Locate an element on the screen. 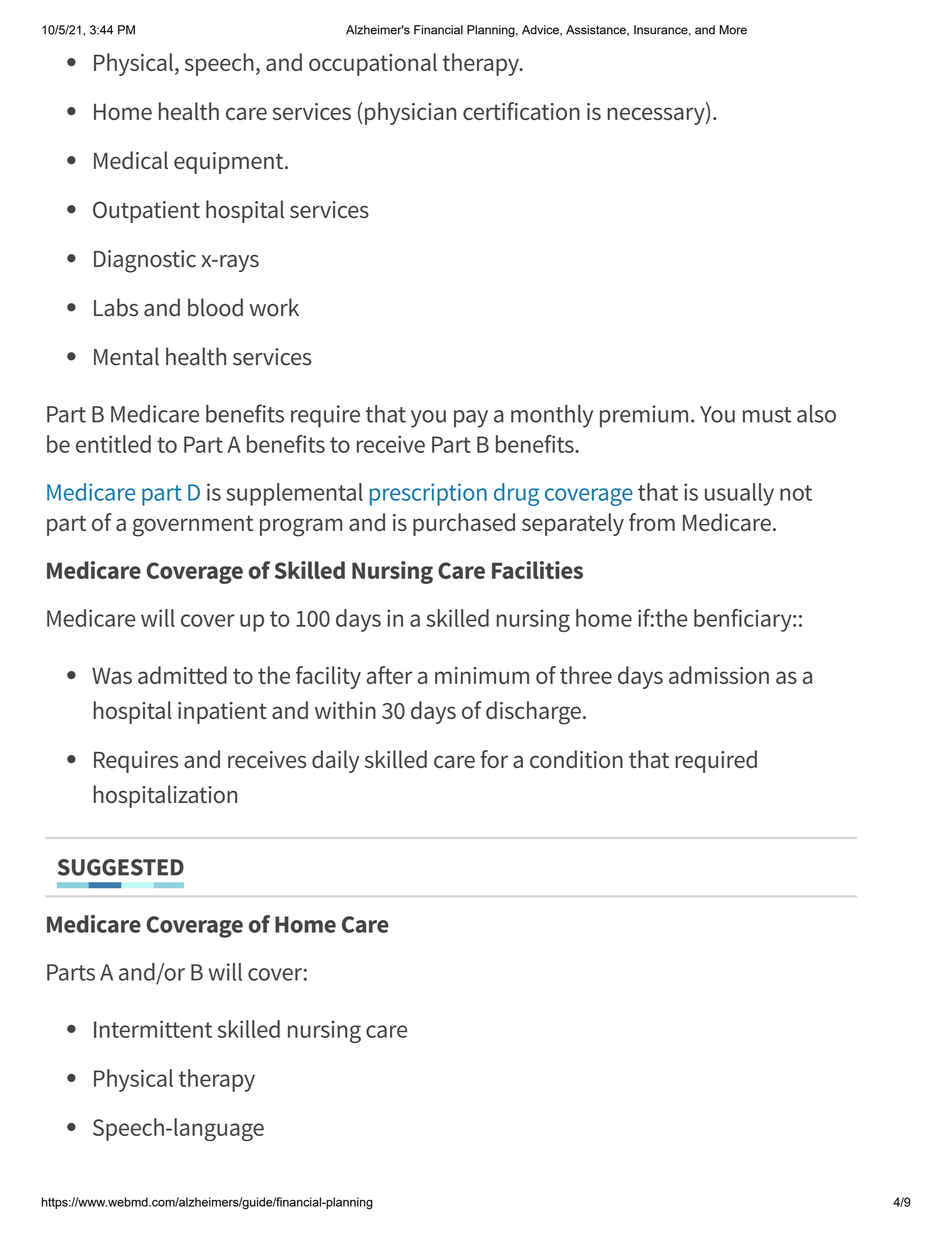 This screenshot has height=1233, width=952. usually is located at coordinates (739, 494).
